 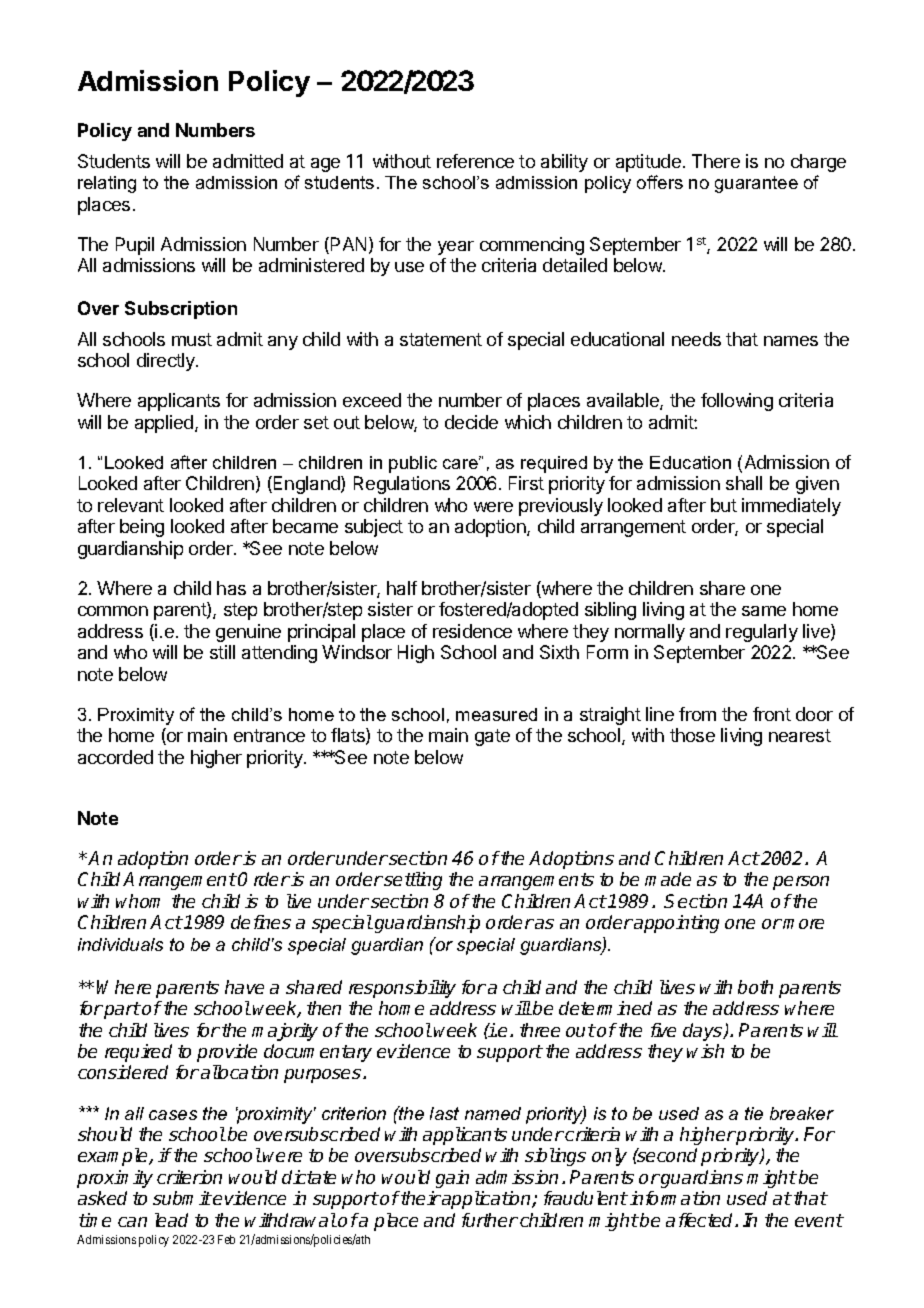 I want to click on still, so click(x=222, y=652).
